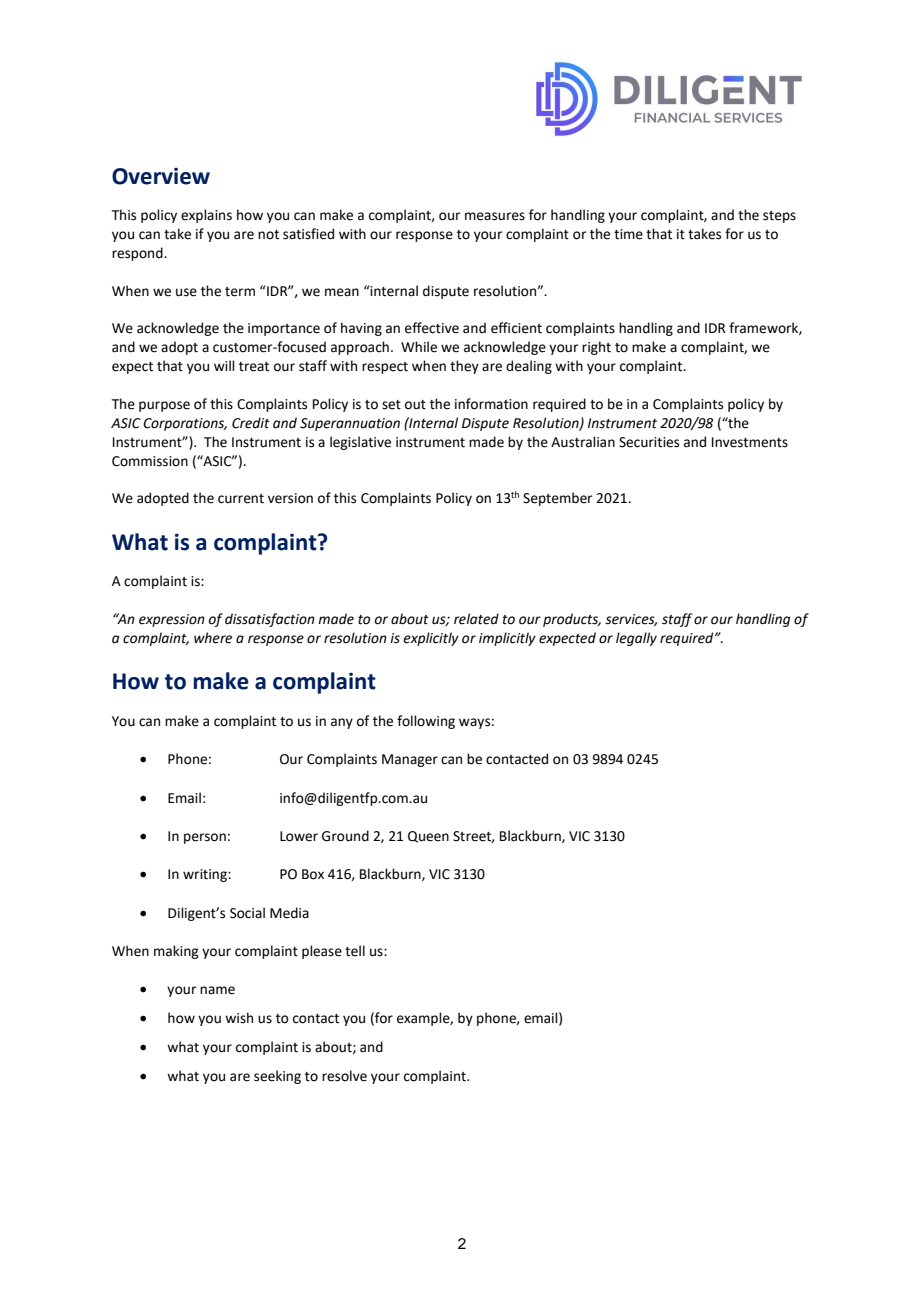 The height and width of the screenshot is (1308, 924). What do you see at coordinates (239, 1018) in the screenshot?
I see `wish` at bounding box center [239, 1018].
